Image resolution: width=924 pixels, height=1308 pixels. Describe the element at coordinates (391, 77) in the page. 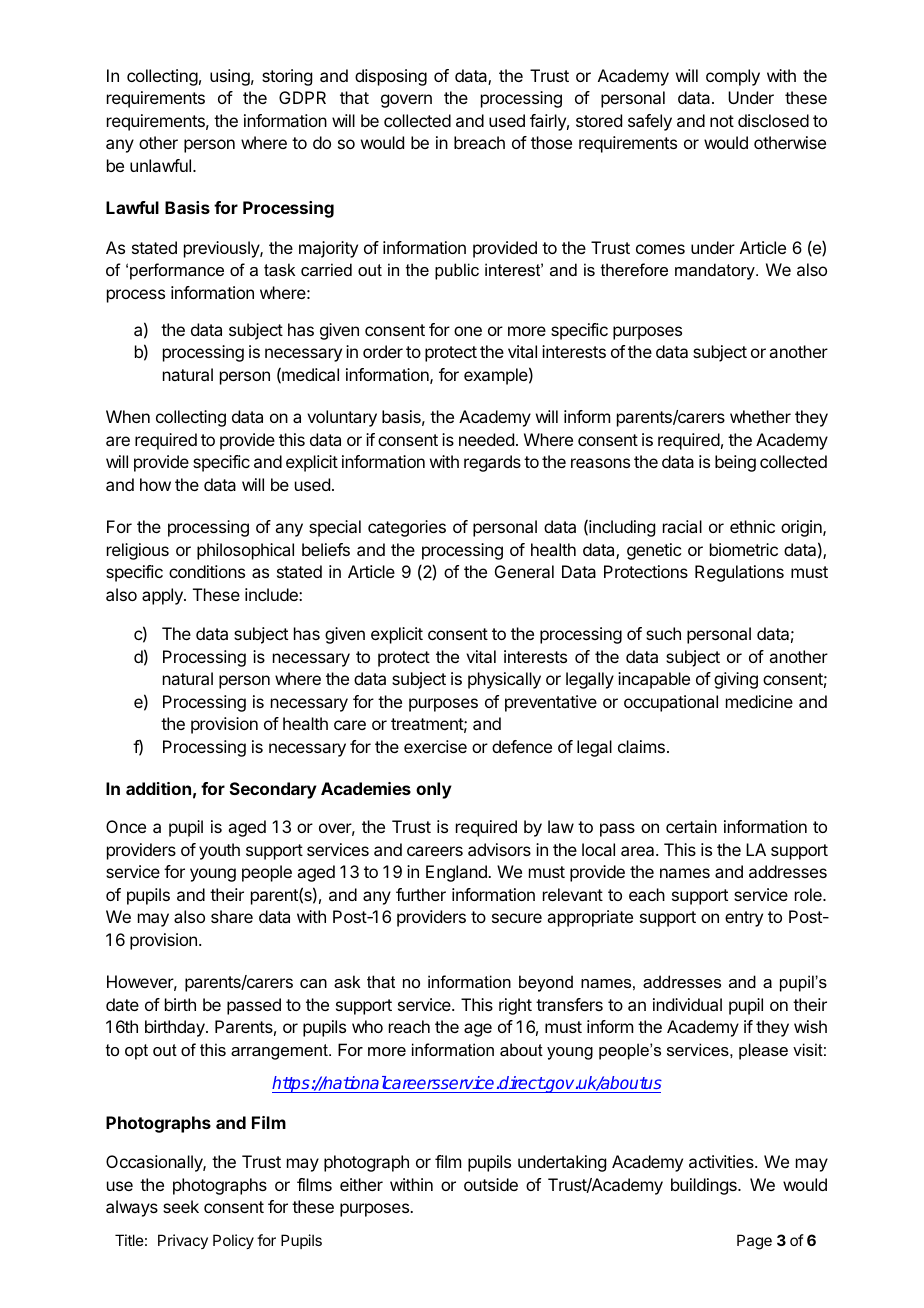

I see `disposing` at that location.
